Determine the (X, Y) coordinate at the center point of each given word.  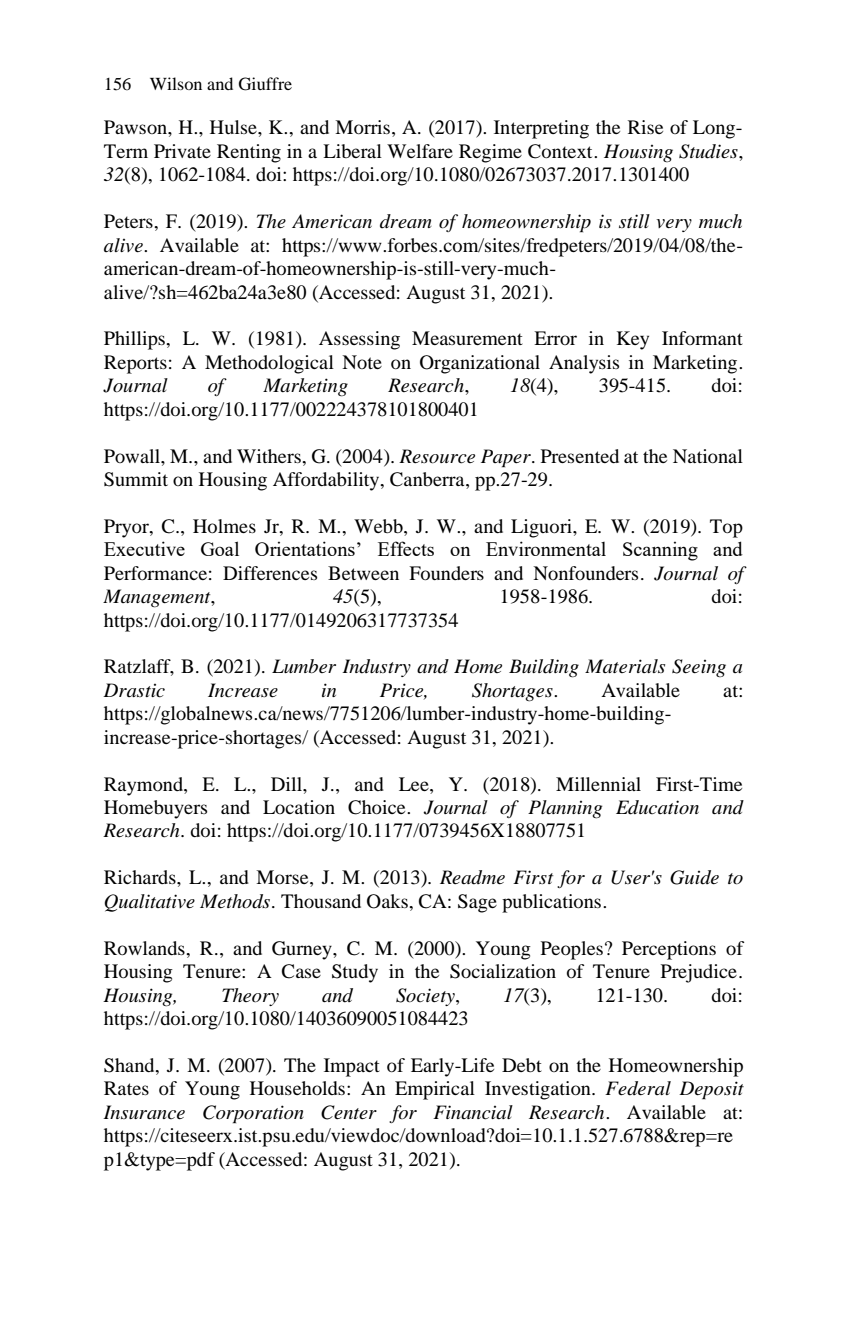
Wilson (176, 83)
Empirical (435, 1090)
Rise (645, 127)
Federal (638, 1088)
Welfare (420, 151)
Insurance (144, 1112)
